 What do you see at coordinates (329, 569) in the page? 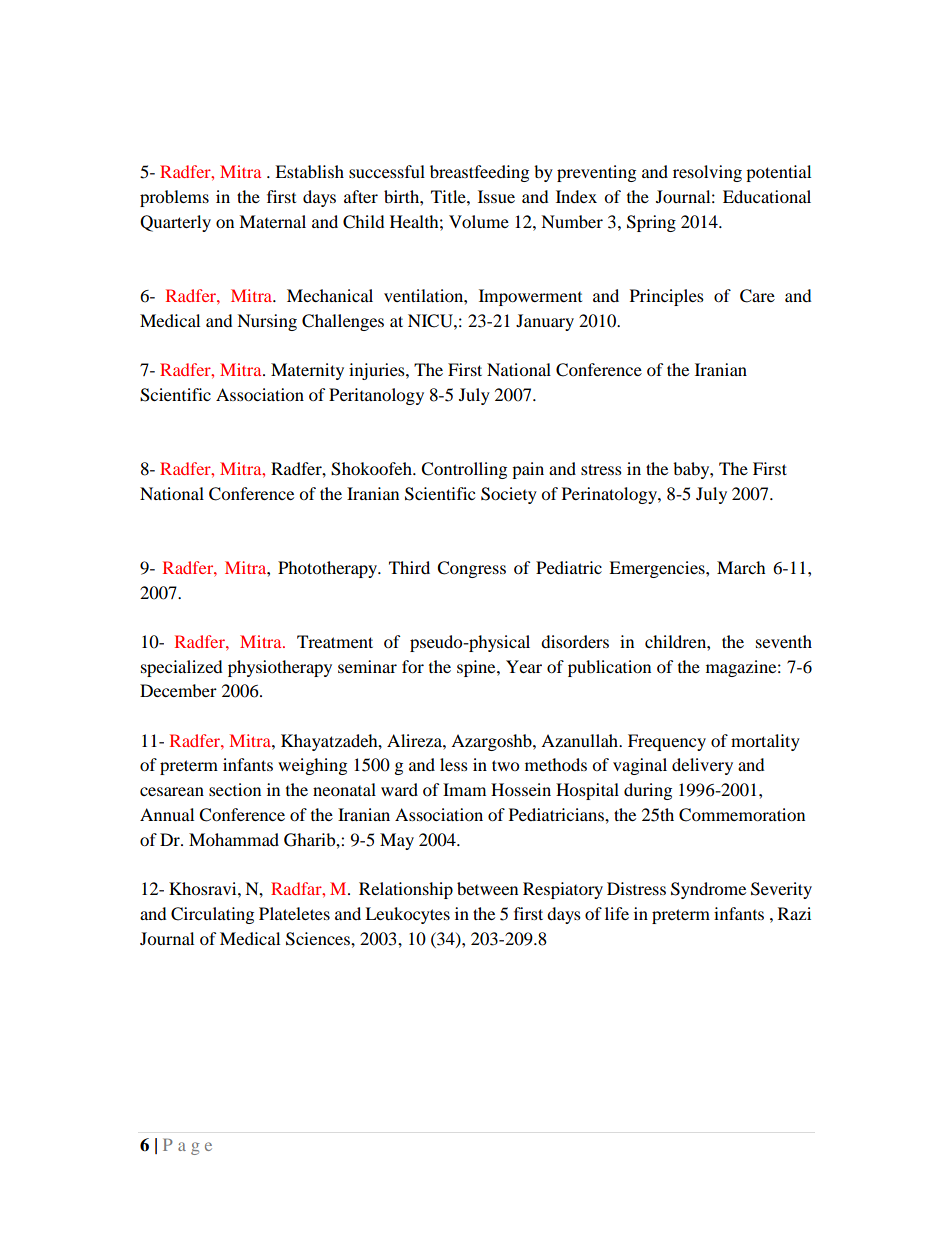
I see `Phototherapy` at bounding box center [329, 569].
